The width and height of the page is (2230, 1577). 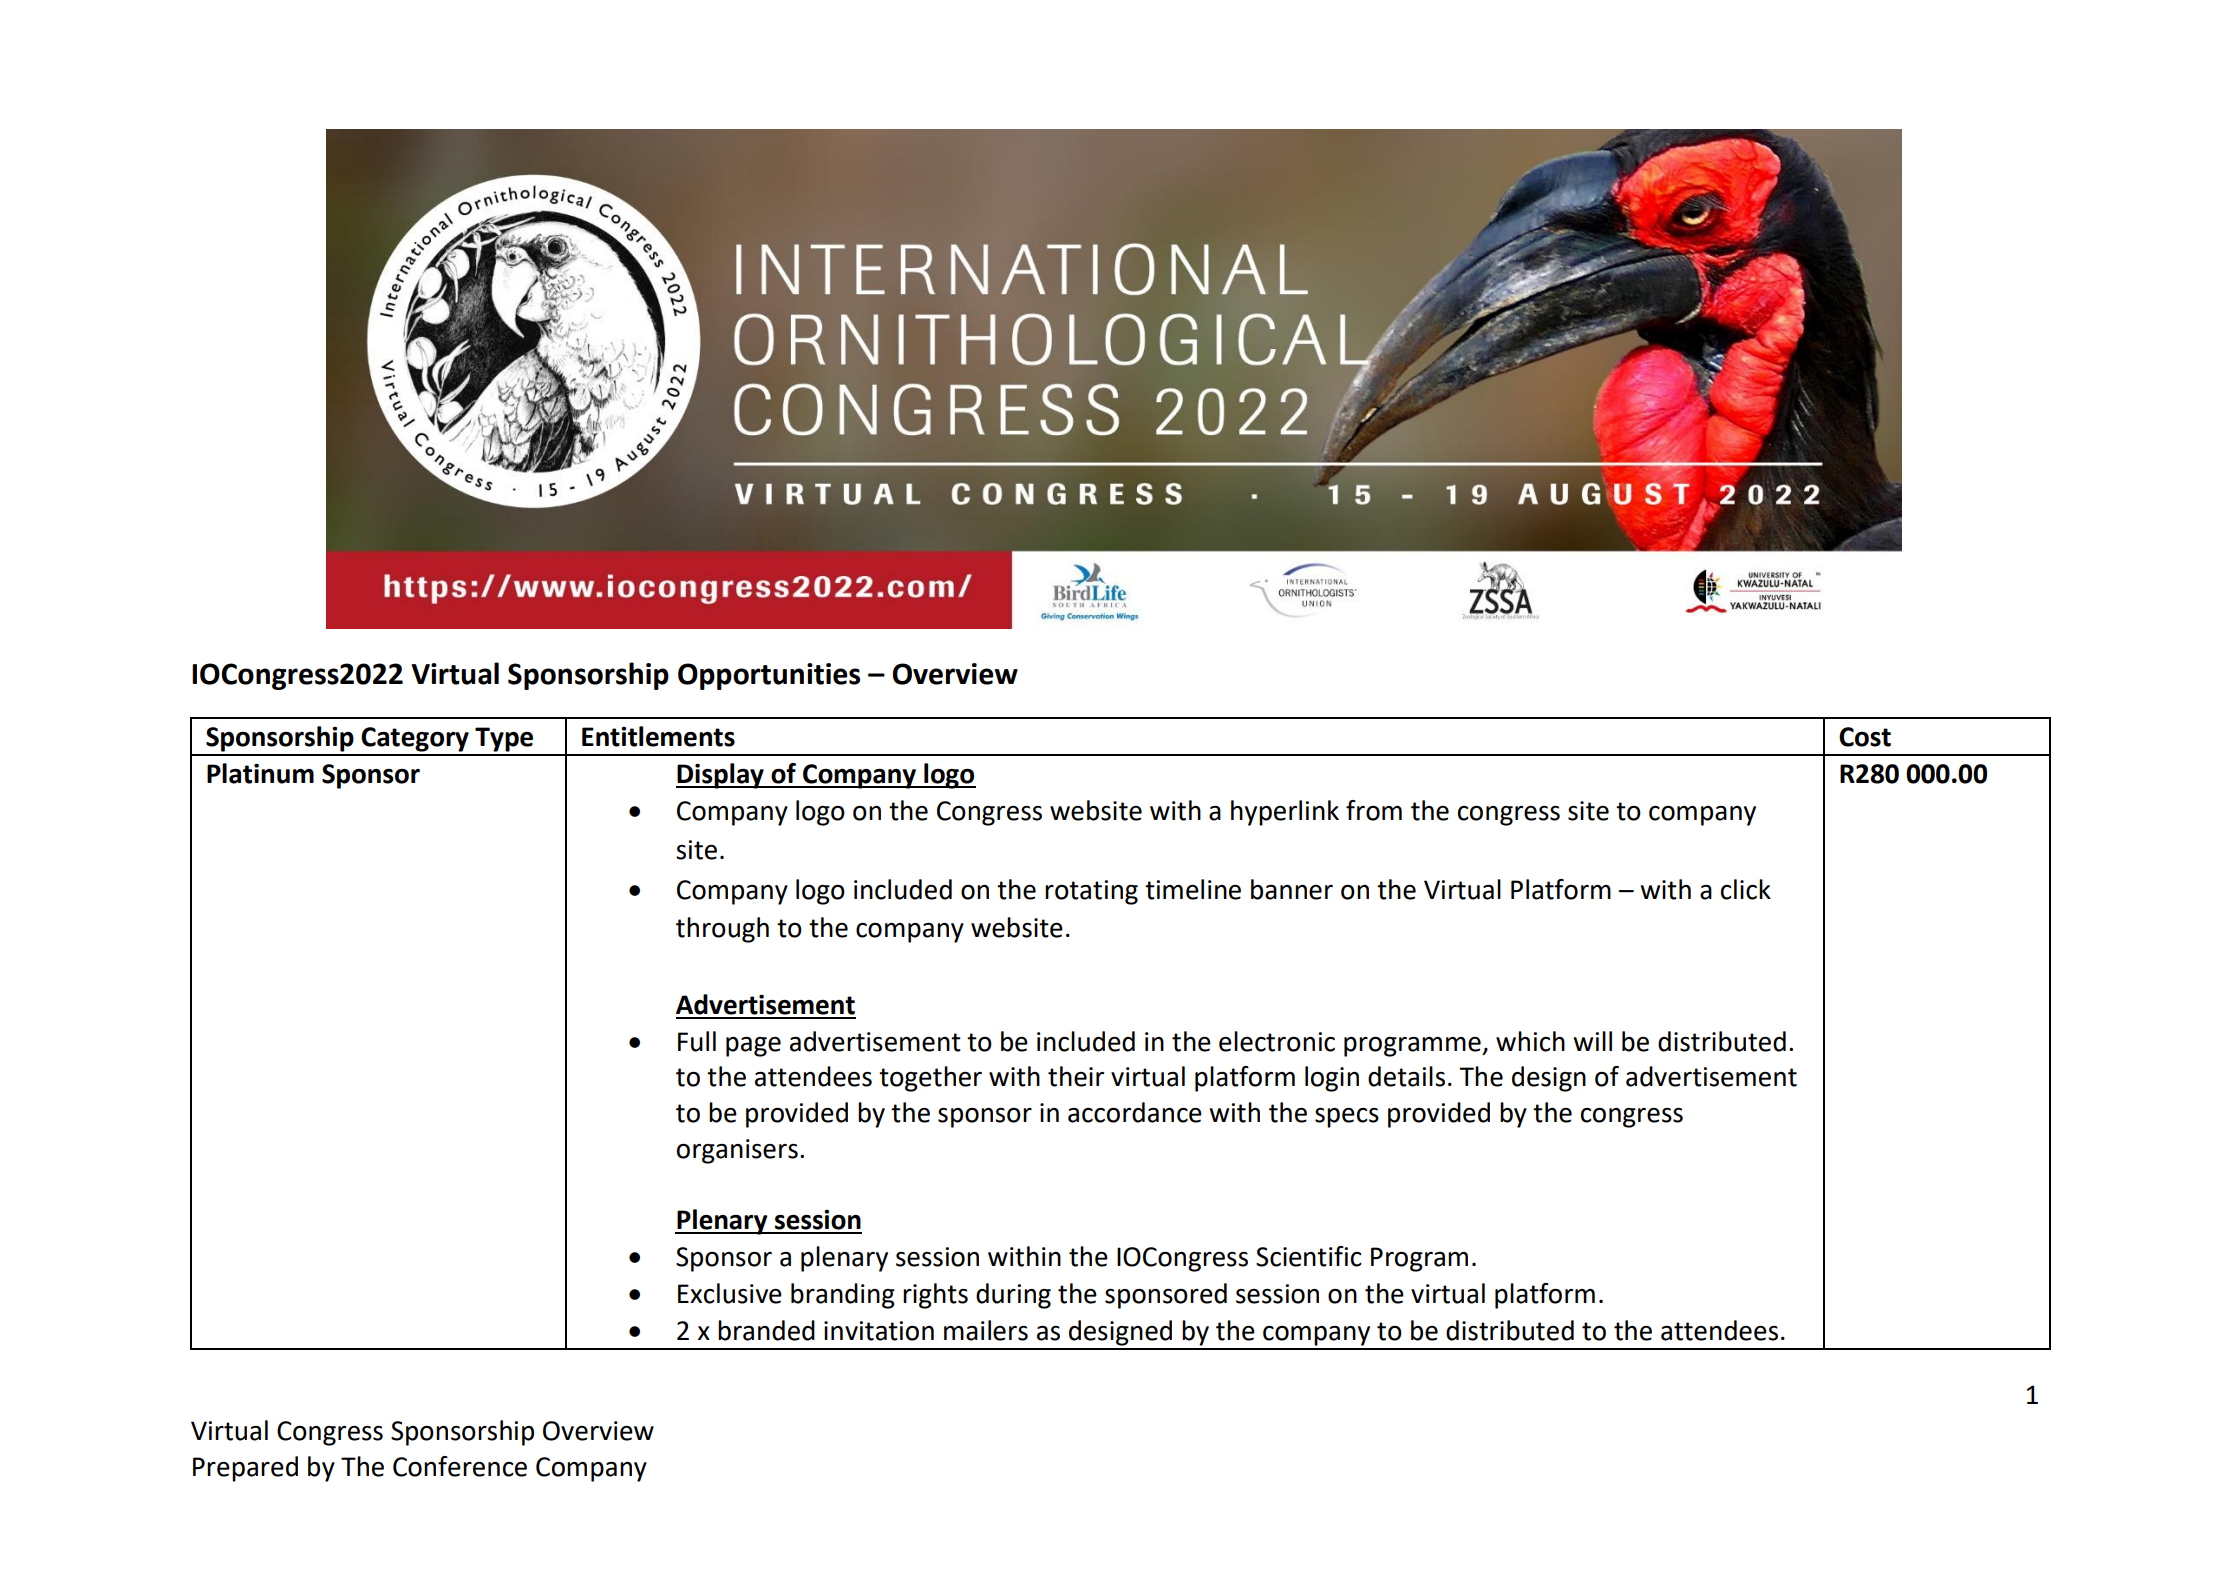 I want to click on Cost, so click(x=1865, y=737).
